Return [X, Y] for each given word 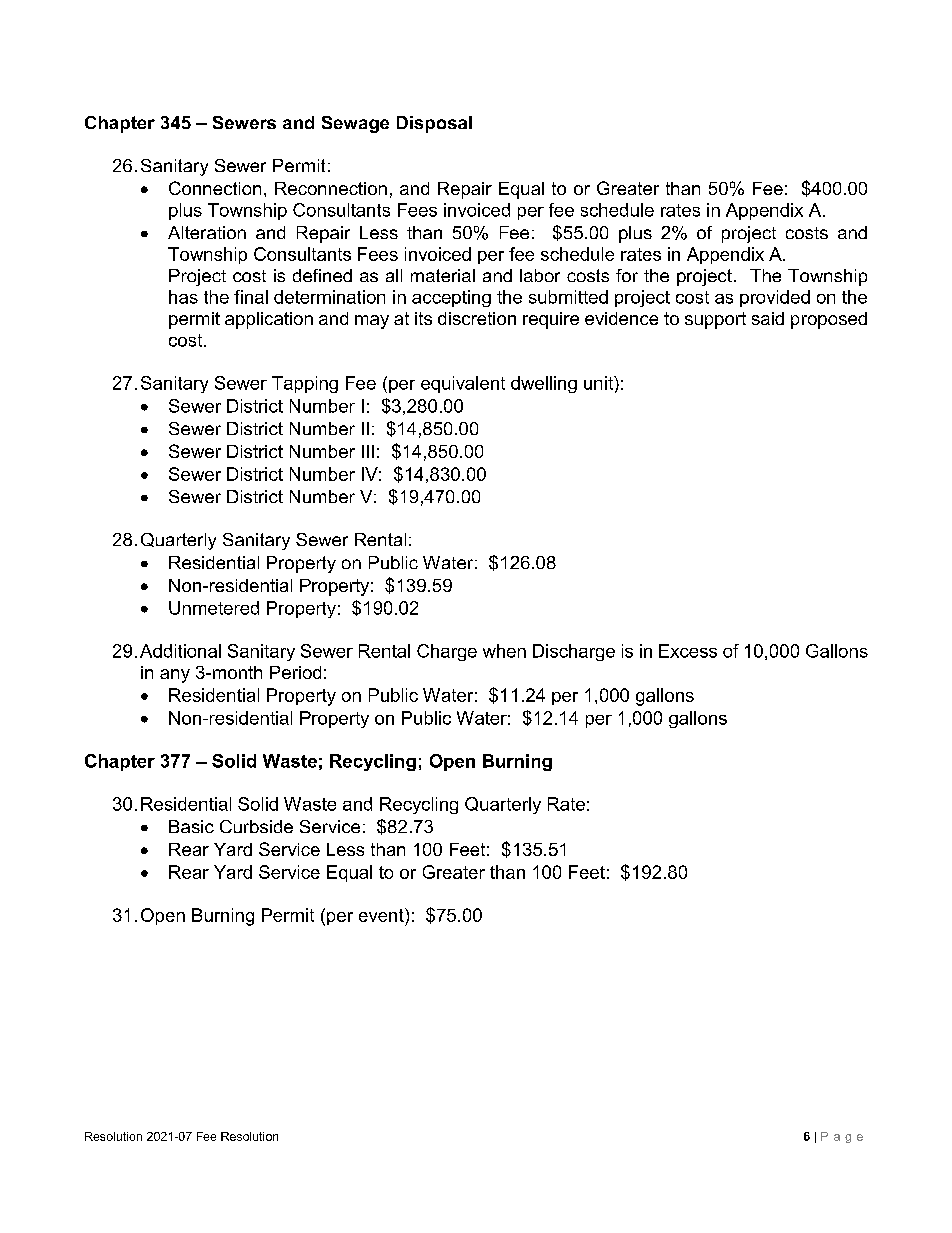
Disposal [434, 124]
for [627, 275]
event [382, 915]
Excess [688, 651]
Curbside [256, 826]
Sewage [355, 124]
